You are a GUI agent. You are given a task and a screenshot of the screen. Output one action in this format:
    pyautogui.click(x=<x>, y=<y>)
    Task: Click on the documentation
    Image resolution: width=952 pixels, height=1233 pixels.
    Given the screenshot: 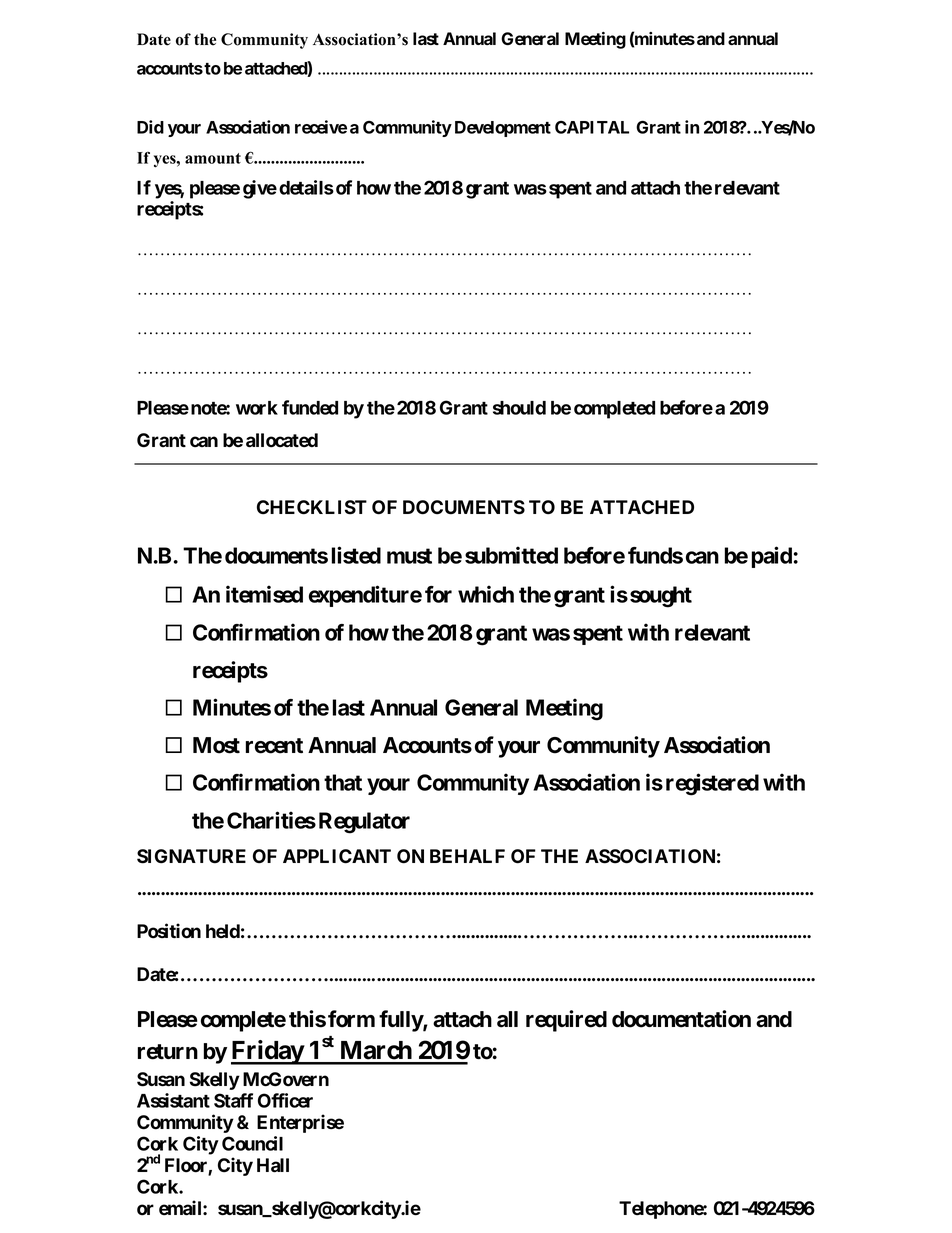 What is the action you would take?
    pyautogui.click(x=681, y=1019)
